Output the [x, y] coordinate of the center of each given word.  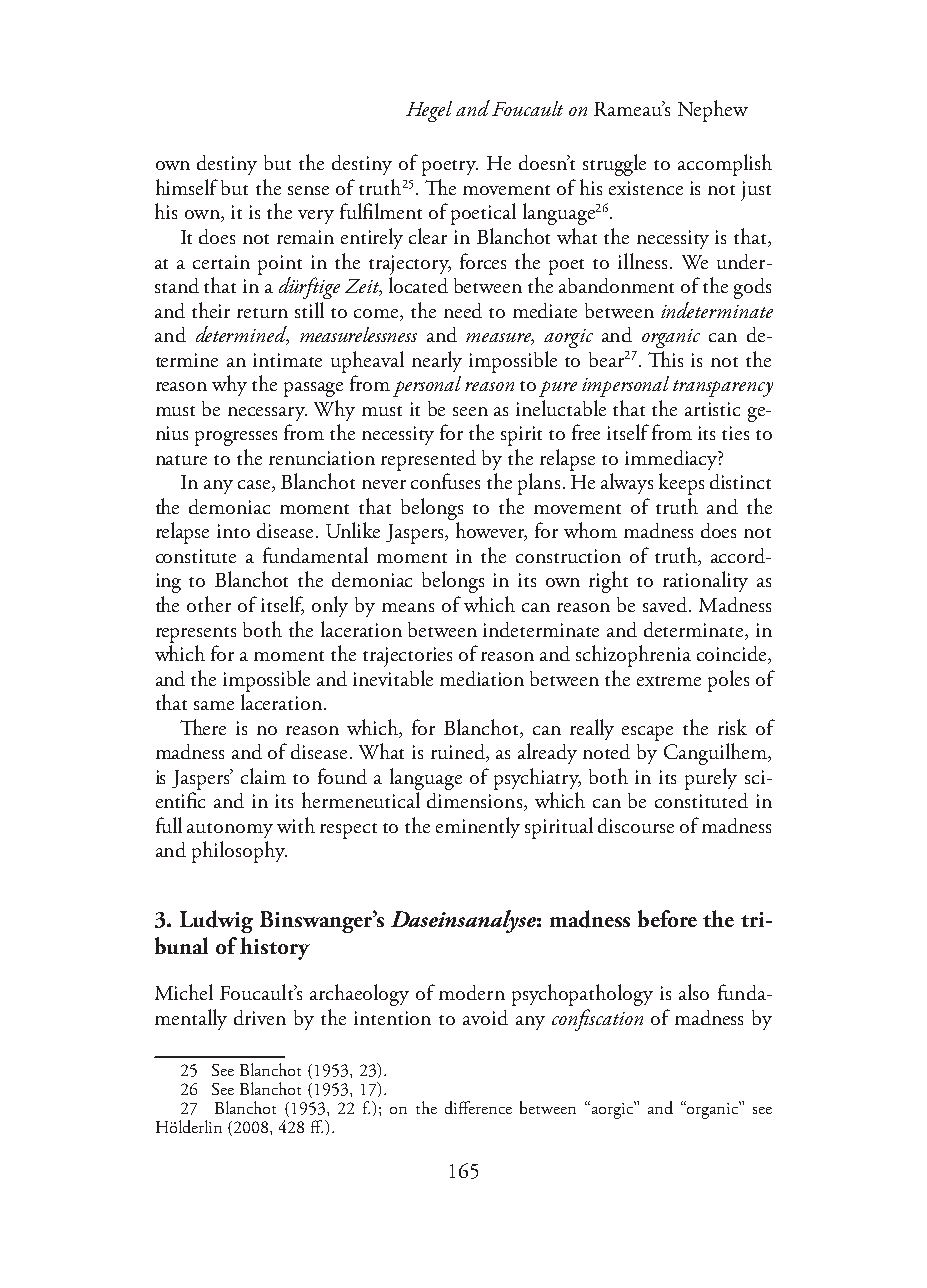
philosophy [239, 852]
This [665, 359]
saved [665, 604]
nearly [437, 361]
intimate [287, 360]
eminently [478, 827]
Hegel [429, 111]
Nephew [713, 111]
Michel [184, 992]
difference [478, 1107]
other [209, 604]
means [408, 607]
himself [187, 187]
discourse [636, 825]
